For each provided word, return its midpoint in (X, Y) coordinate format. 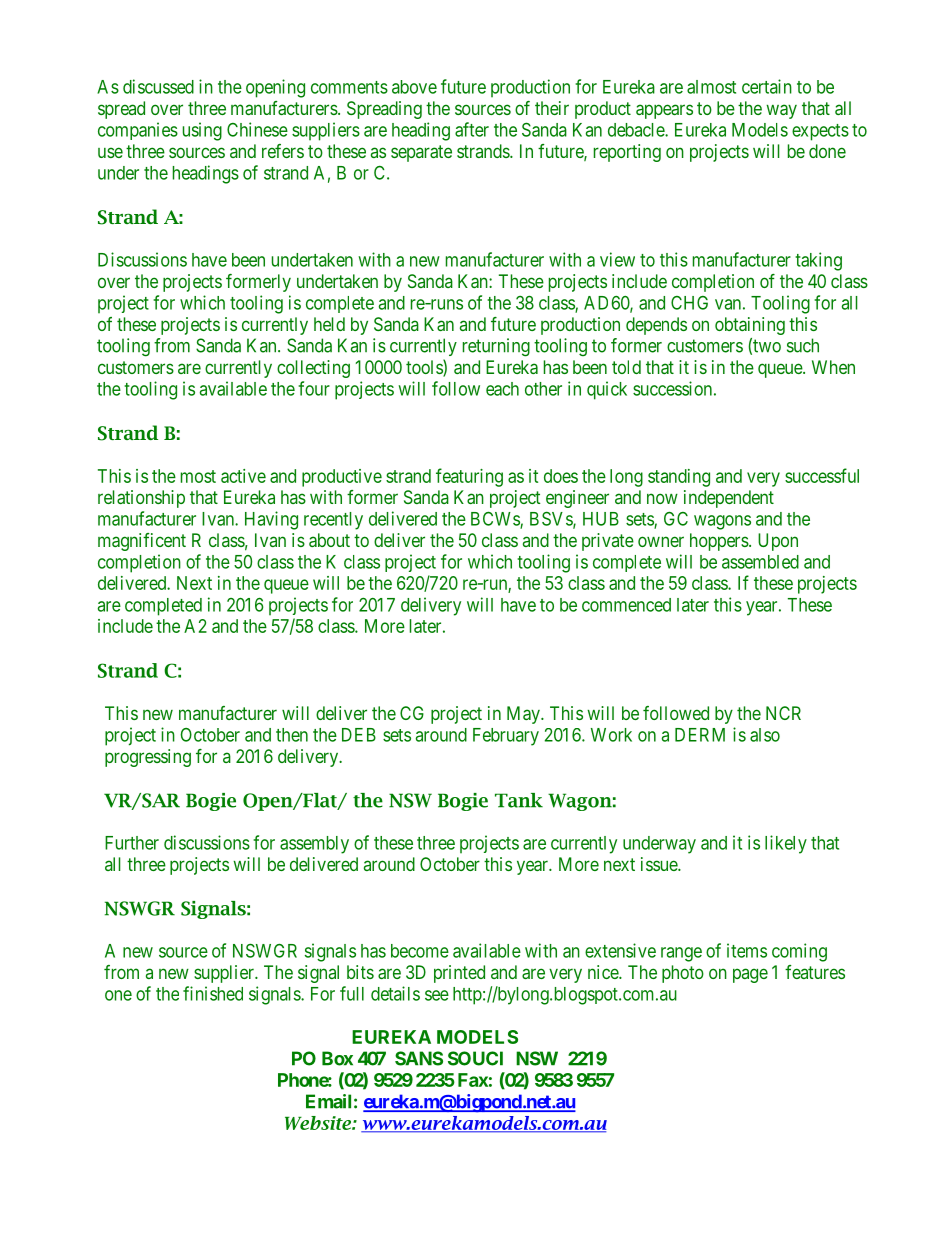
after (472, 129)
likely (786, 844)
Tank (519, 800)
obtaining (750, 326)
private (608, 542)
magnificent (142, 542)
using (202, 131)
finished (213, 993)
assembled (760, 562)
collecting (313, 369)
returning (496, 347)
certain (767, 86)
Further (132, 843)
